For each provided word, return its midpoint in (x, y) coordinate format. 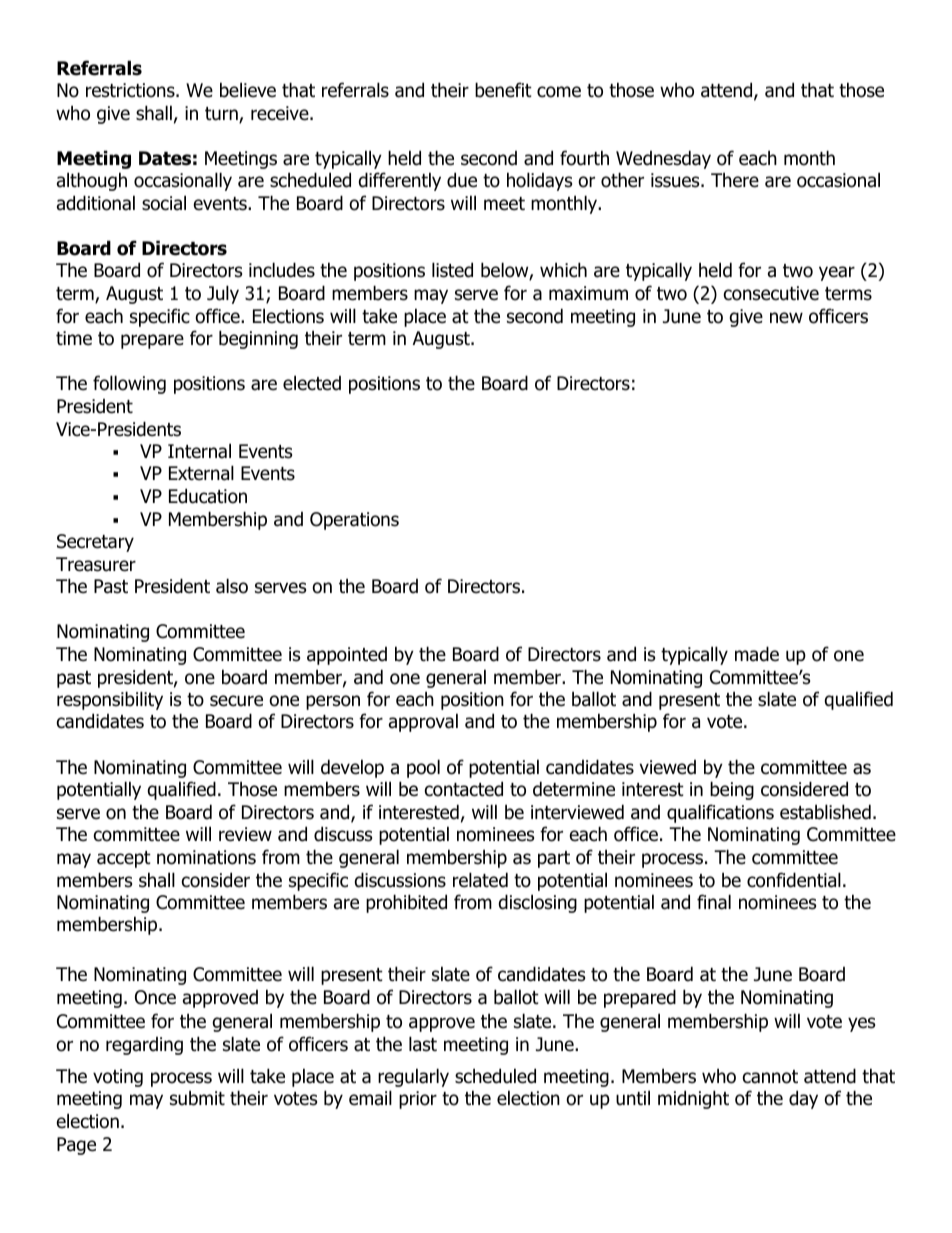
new (786, 318)
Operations (354, 521)
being (732, 790)
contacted (464, 789)
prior (418, 1100)
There (735, 180)
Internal (199, 451)
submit (197, 1098)
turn (222, 115)
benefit (503, 90)
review (245, 834)
